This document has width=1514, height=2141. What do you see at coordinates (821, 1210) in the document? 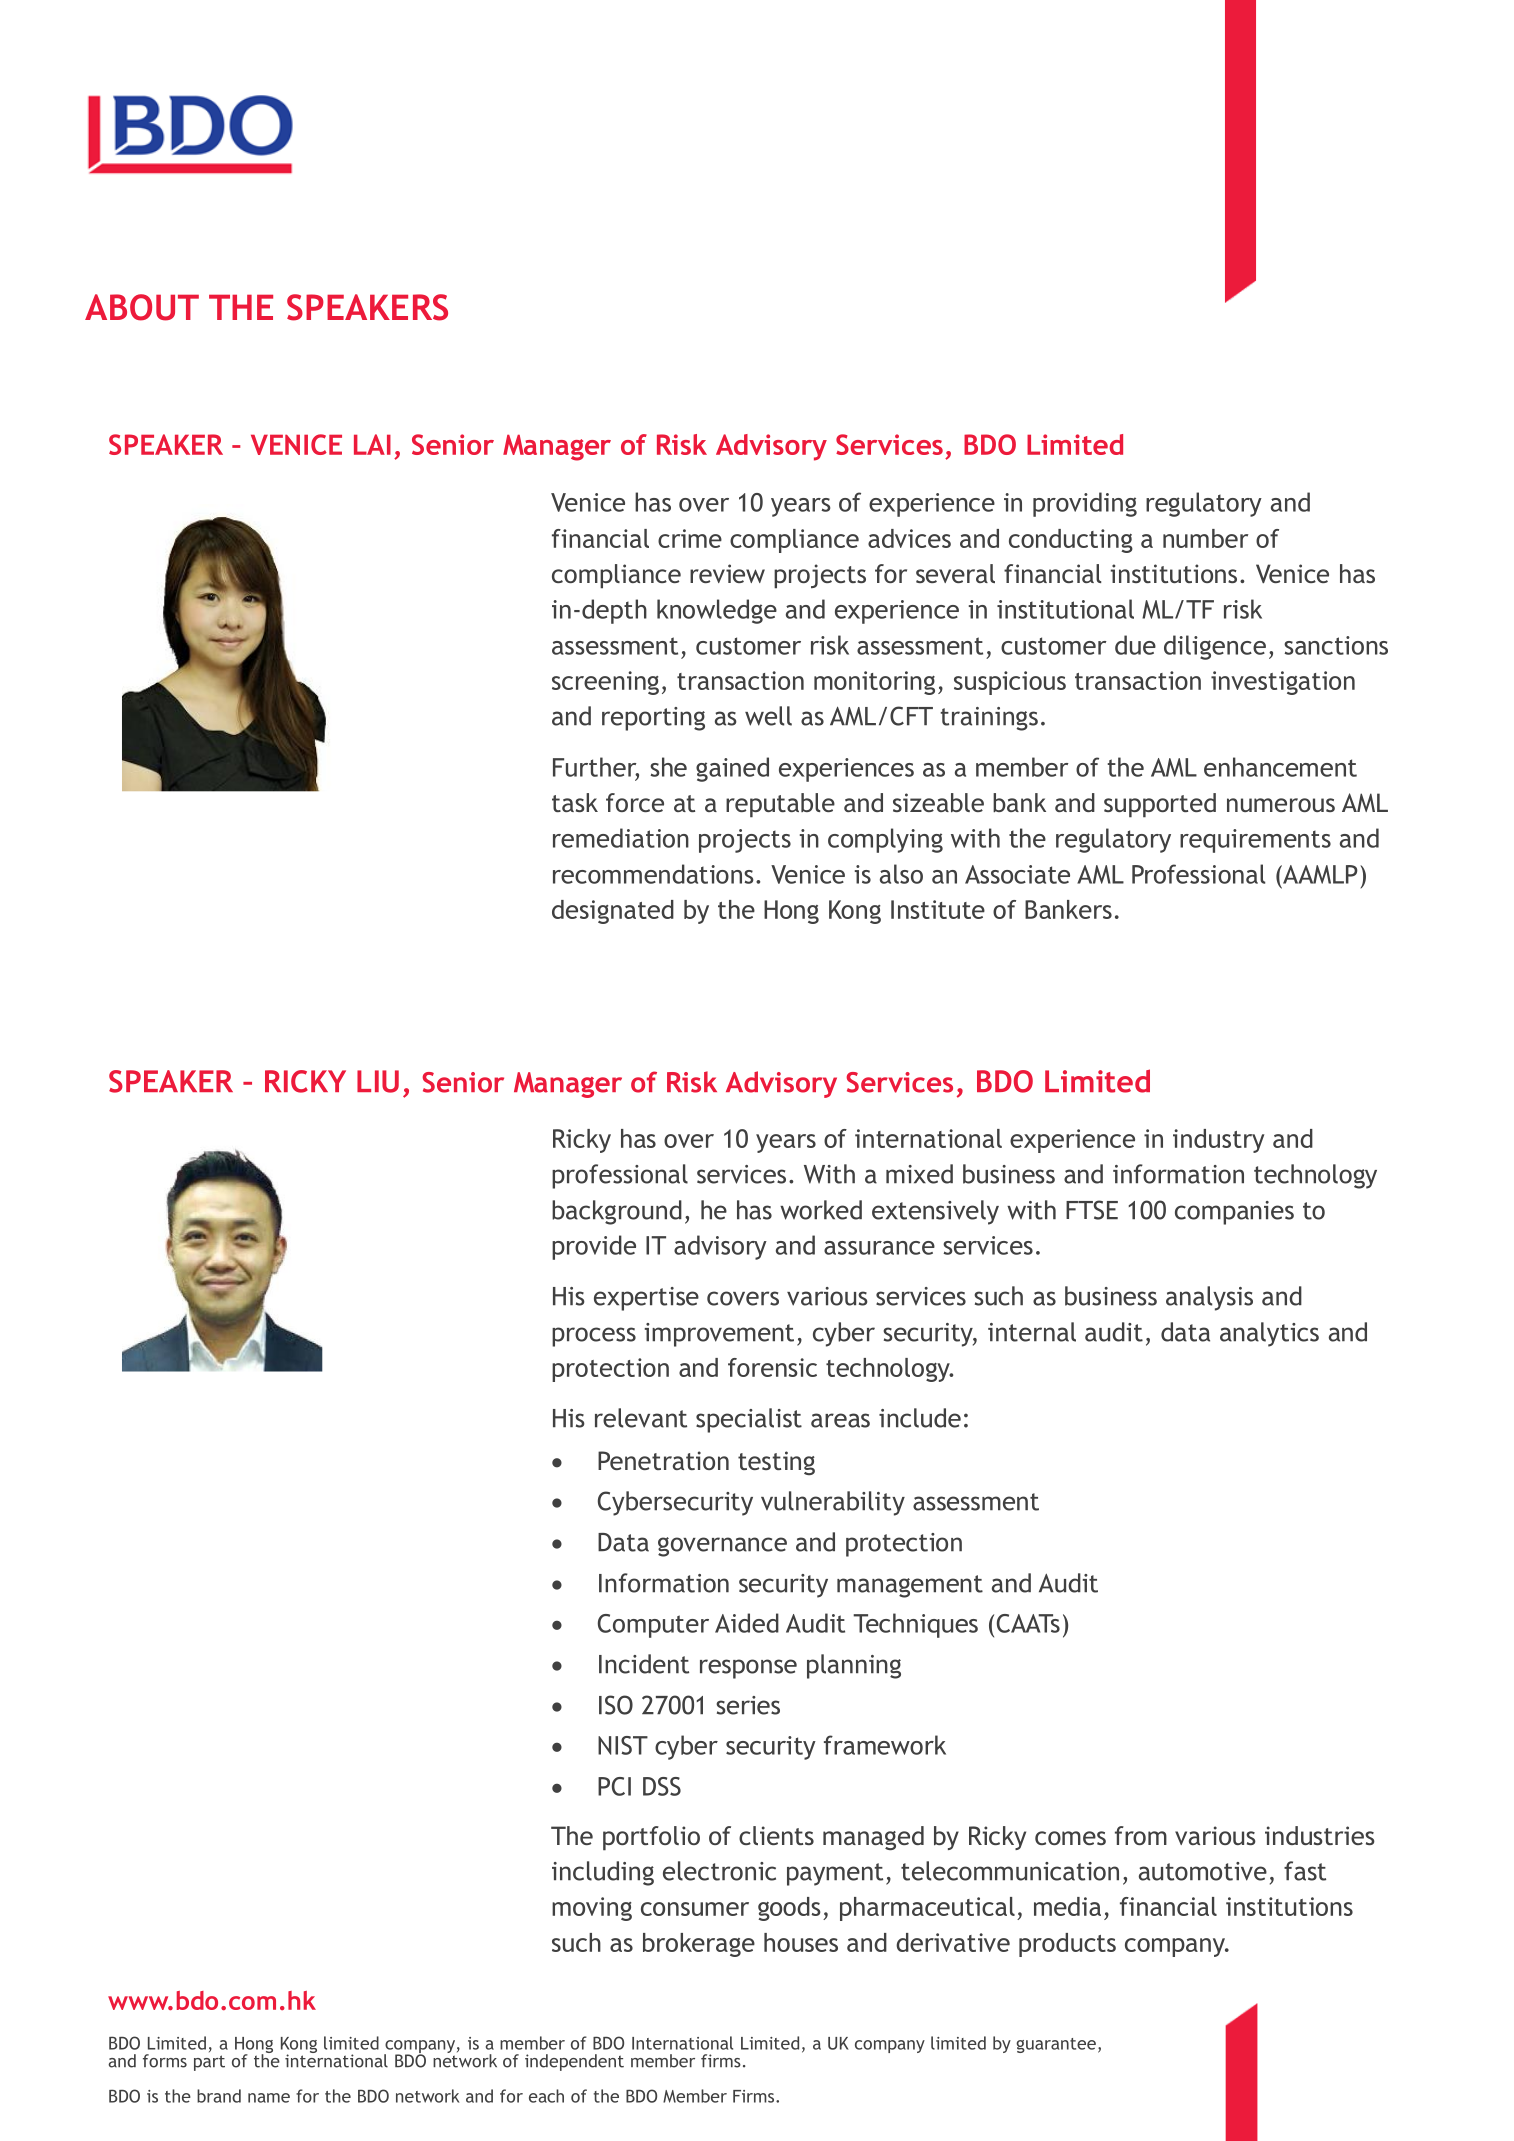
I see `worked` at bounding box center [821, 1210].
